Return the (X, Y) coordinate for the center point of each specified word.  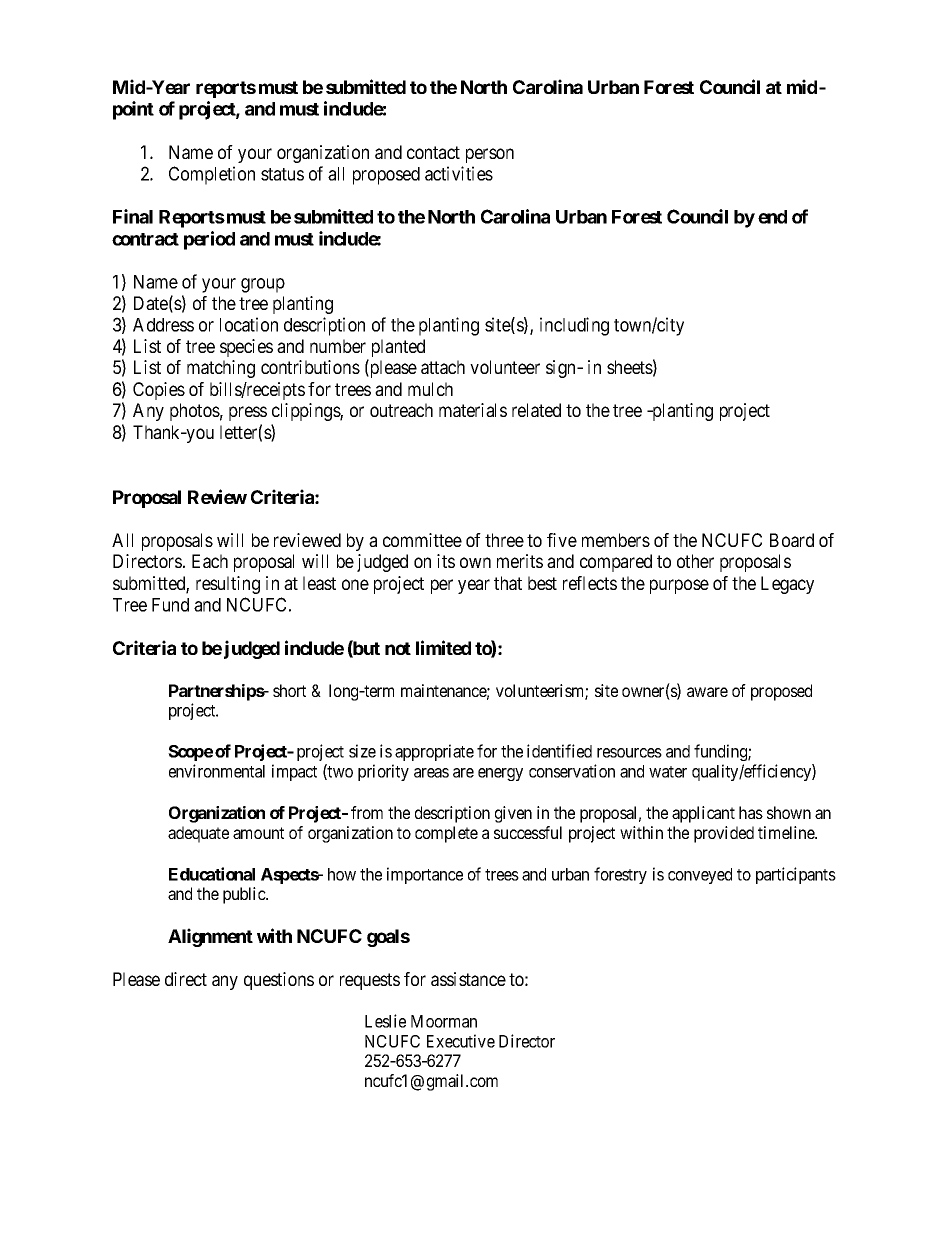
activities (459, 173)
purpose (679, 586)
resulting (228, 585)
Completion (212, 175)
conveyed (700, 876)
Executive (461, 1041)
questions (279, 981)
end (772, 217)
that (508, 583)
